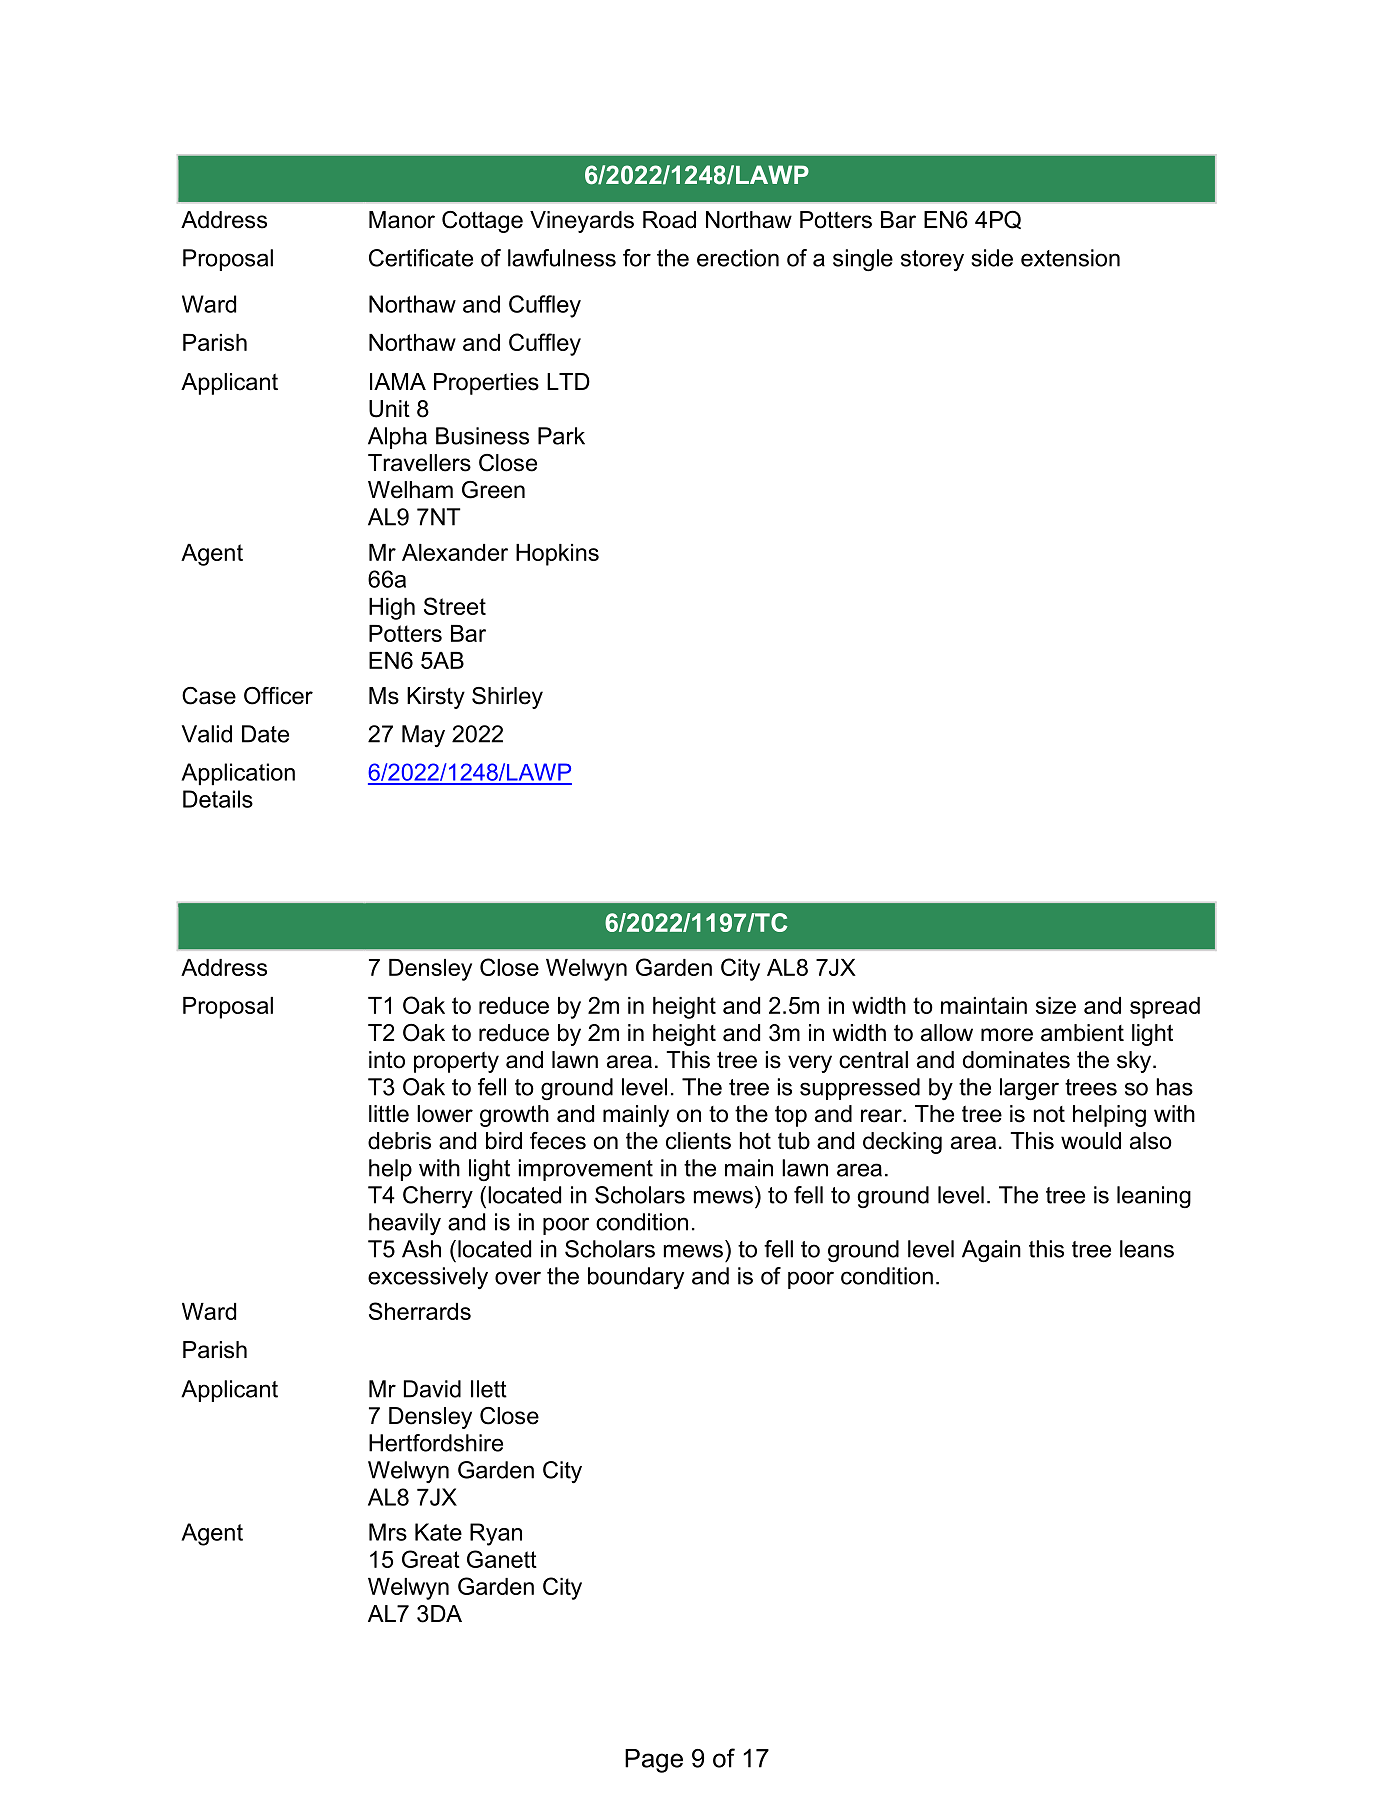 The image size is (1383, 1800). I want to click on David, so click(432, 1389).
